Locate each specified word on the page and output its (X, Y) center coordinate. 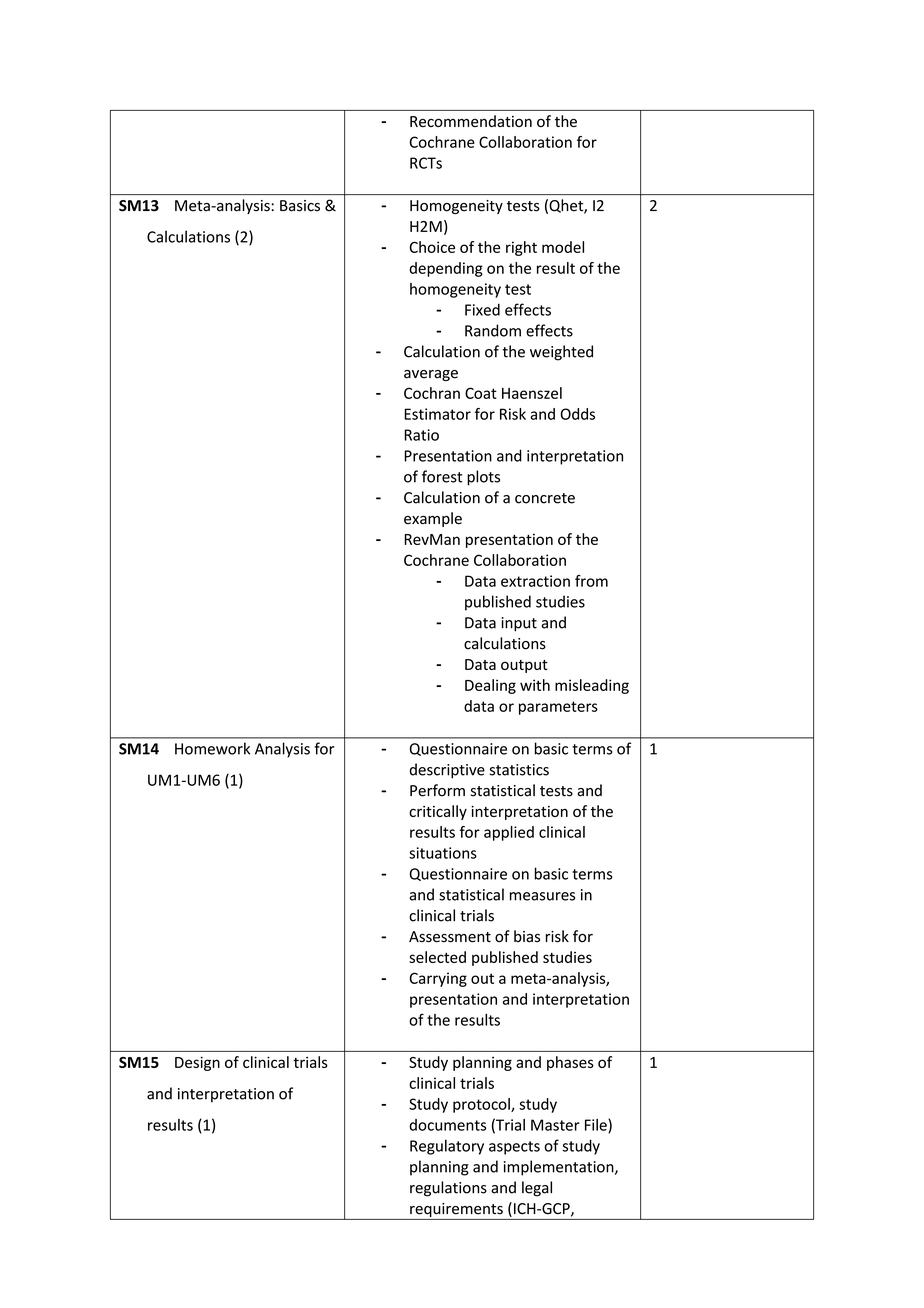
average (431, 375)
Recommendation (471, 121)
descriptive (447, 771)
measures (542, 896)
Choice (432, 247)
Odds (577, 414)
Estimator (437, 414)
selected (437, 957)
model (563, 247)
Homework (212, 748)
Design (197, 1063)
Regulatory (447, 1147)
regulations (448, 1189)
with (535, 685)
